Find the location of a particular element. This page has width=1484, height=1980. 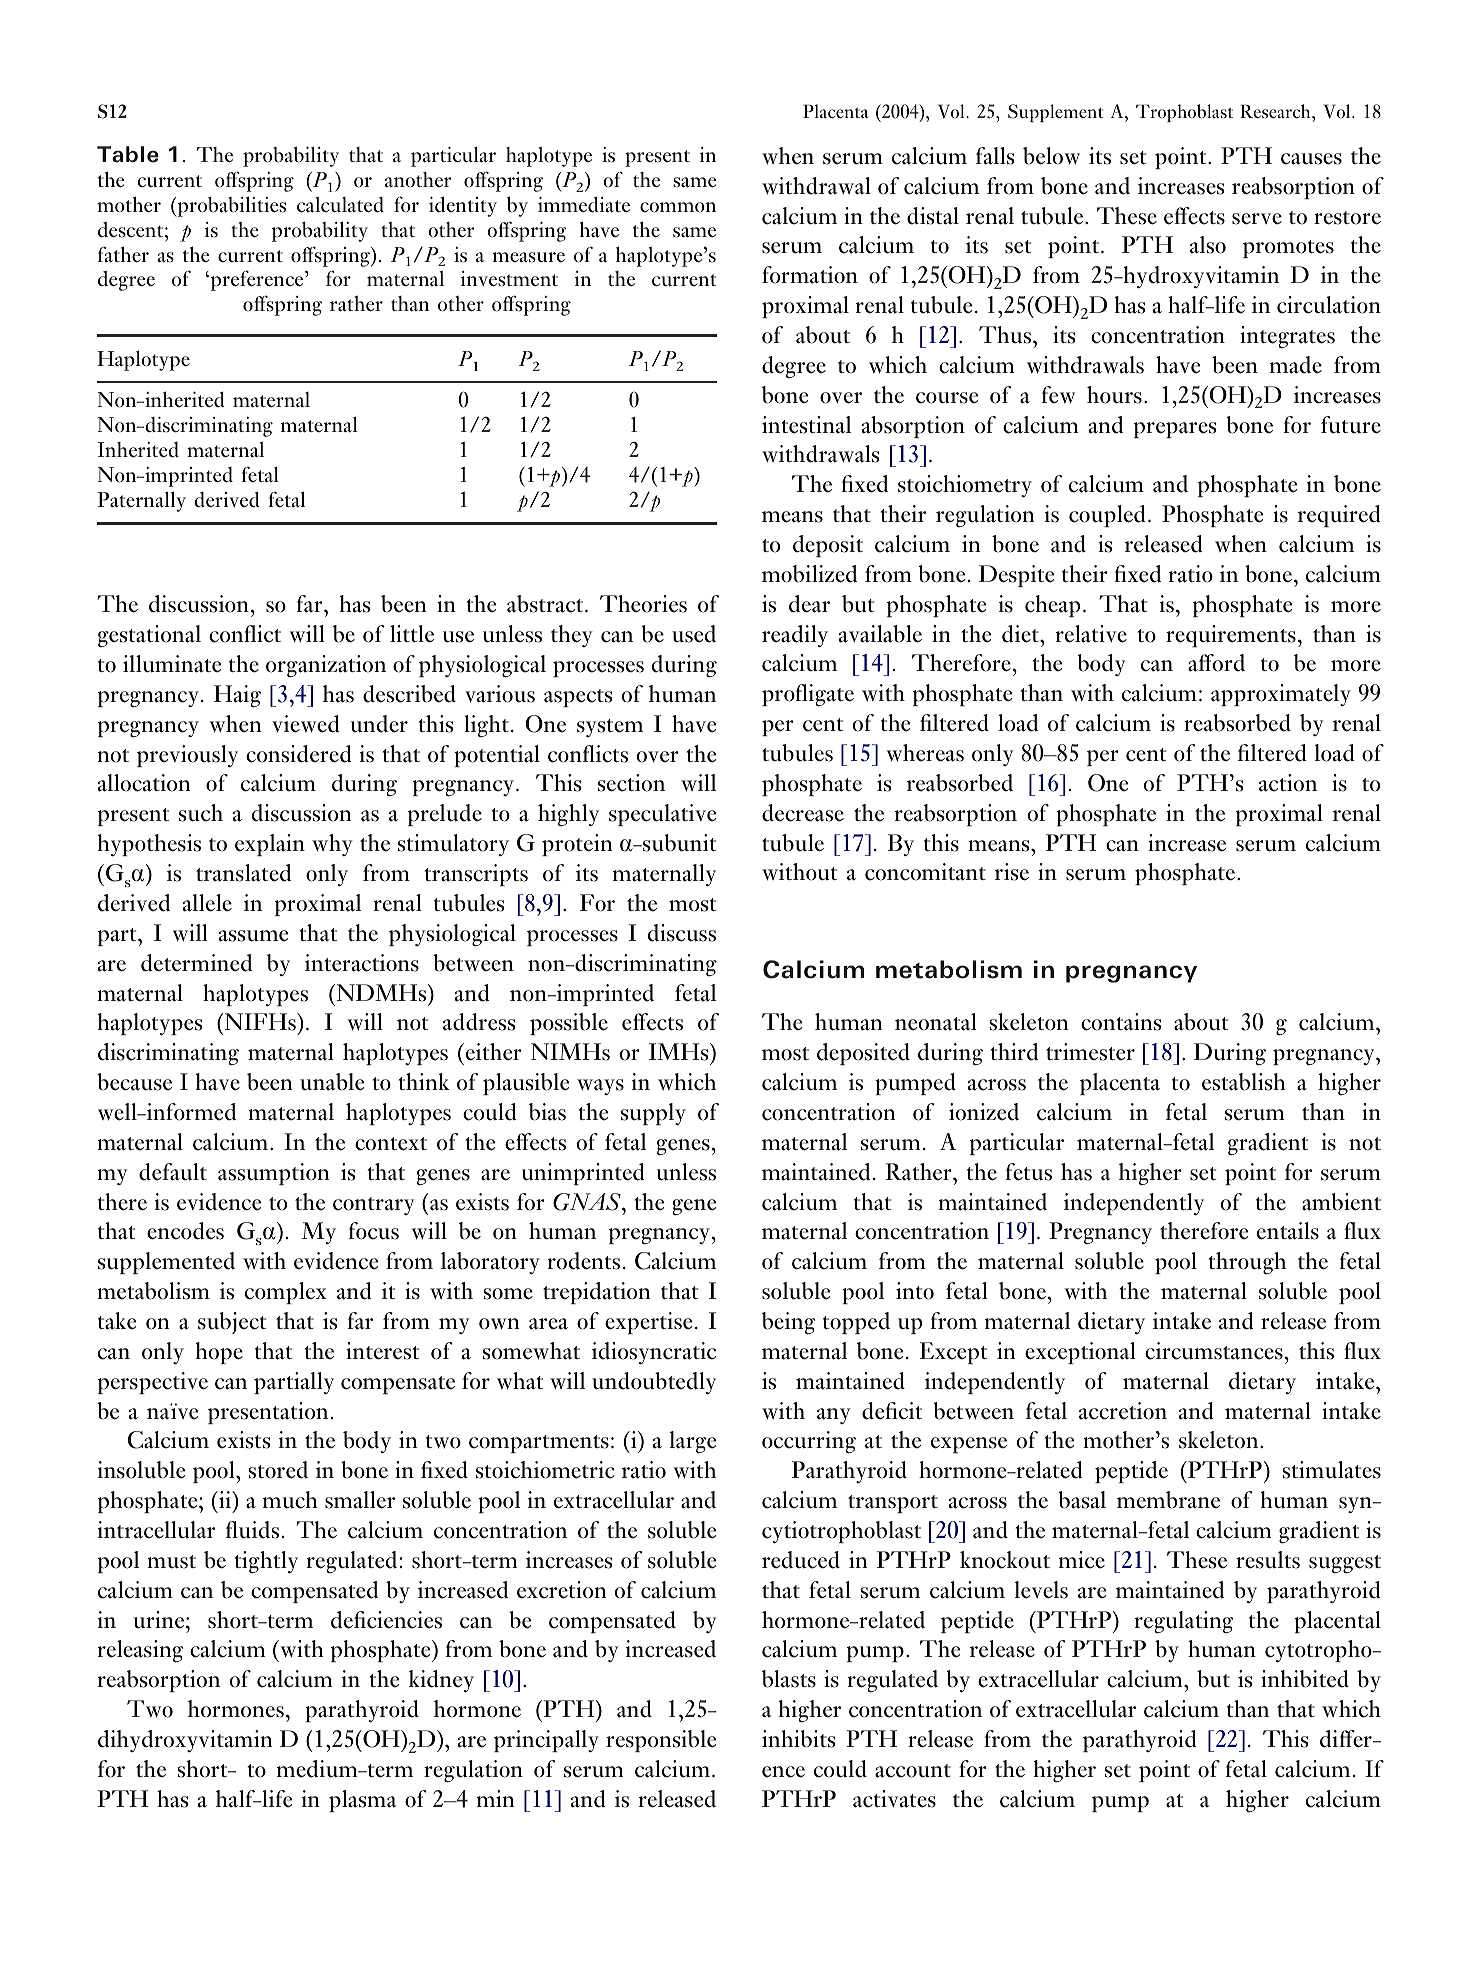

prepares is located at coordinates (1175, 430).
